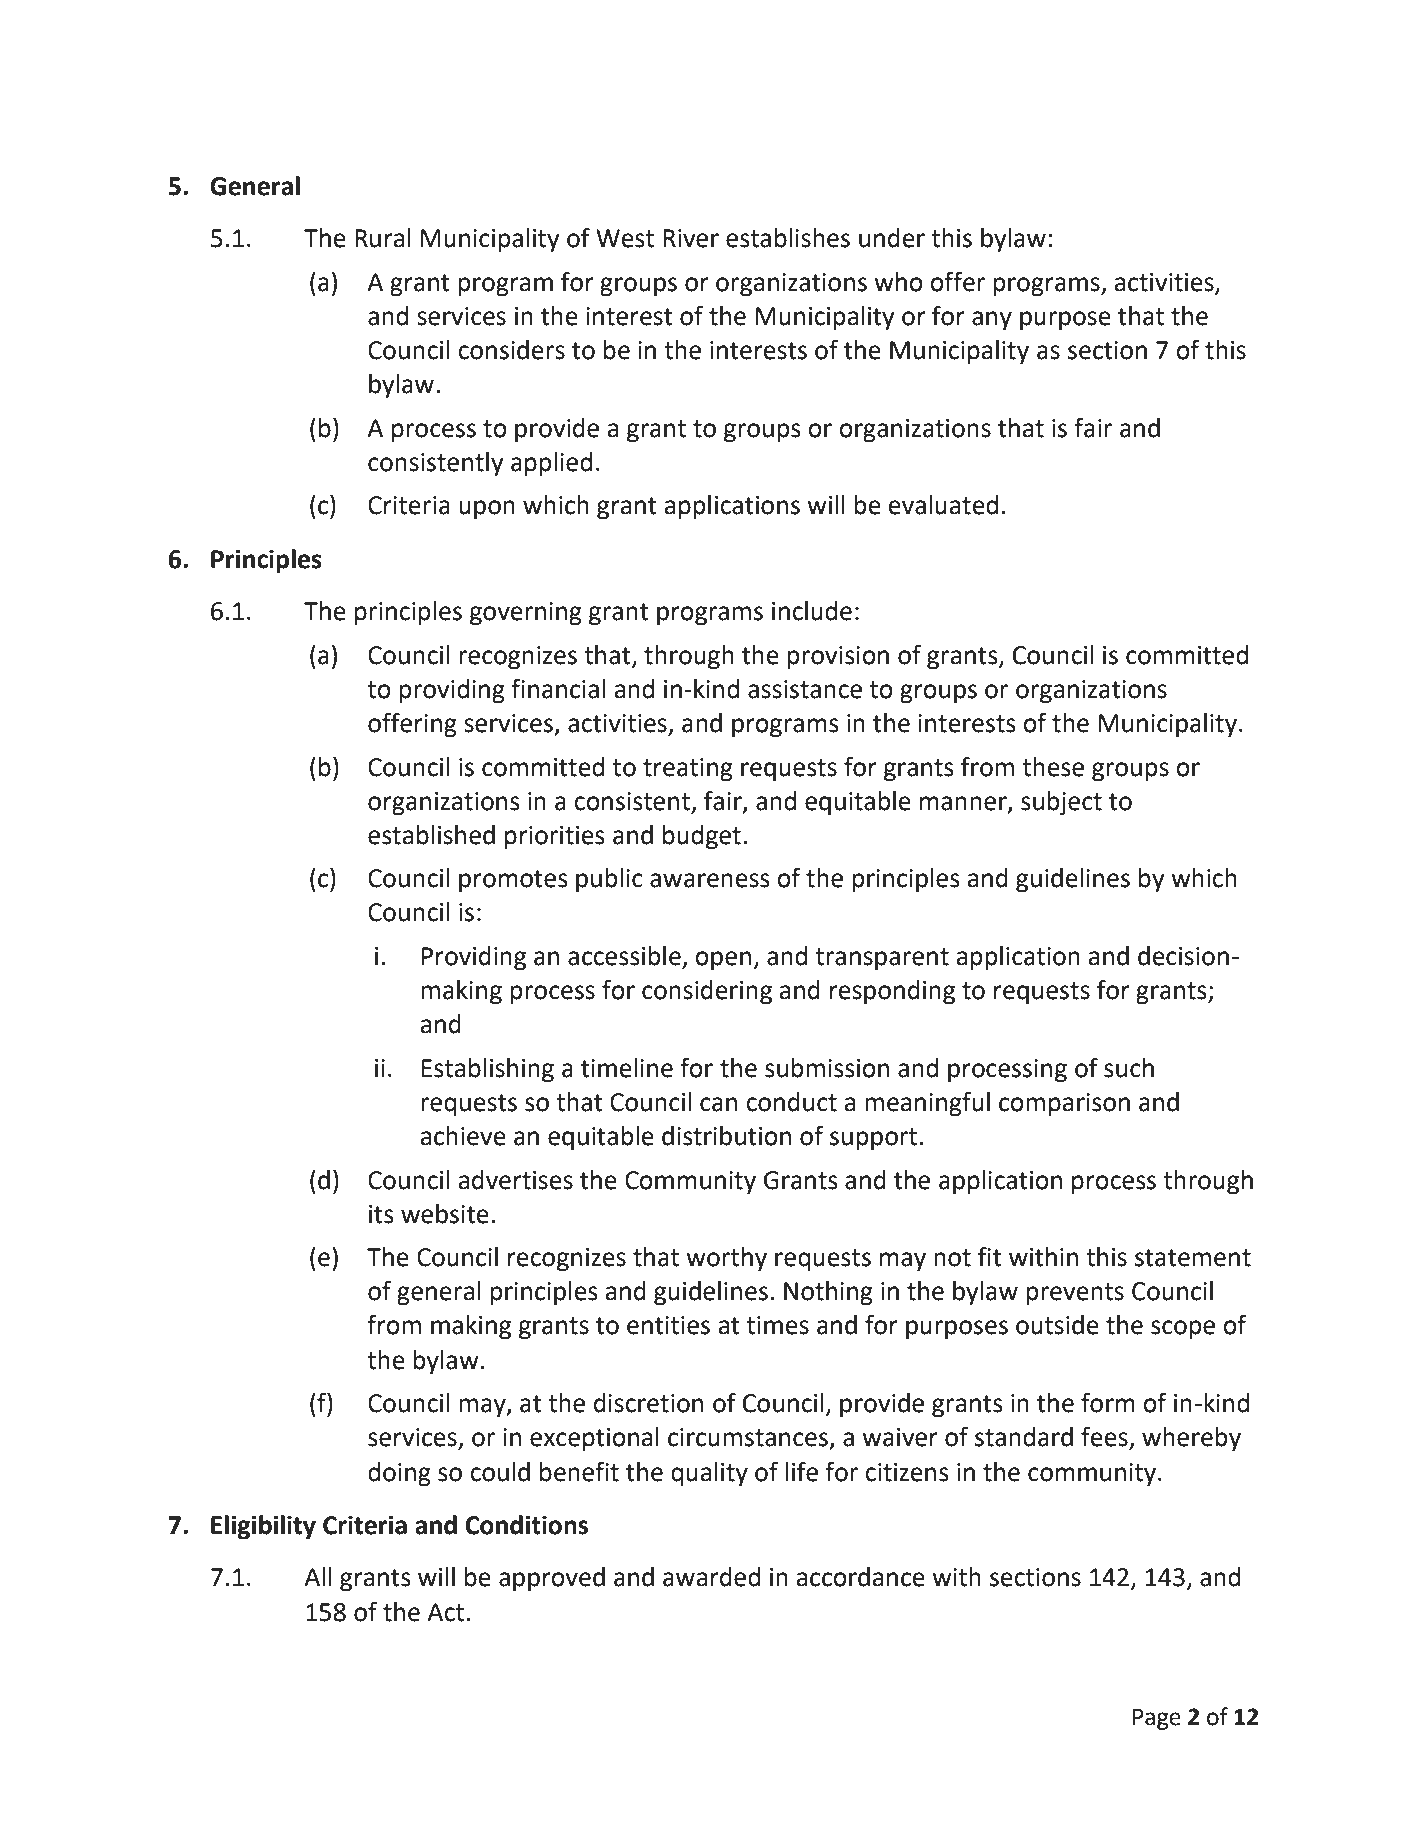 This document has width=1427, height=1847. I want to click on prevents, so click(1075, 1294).
